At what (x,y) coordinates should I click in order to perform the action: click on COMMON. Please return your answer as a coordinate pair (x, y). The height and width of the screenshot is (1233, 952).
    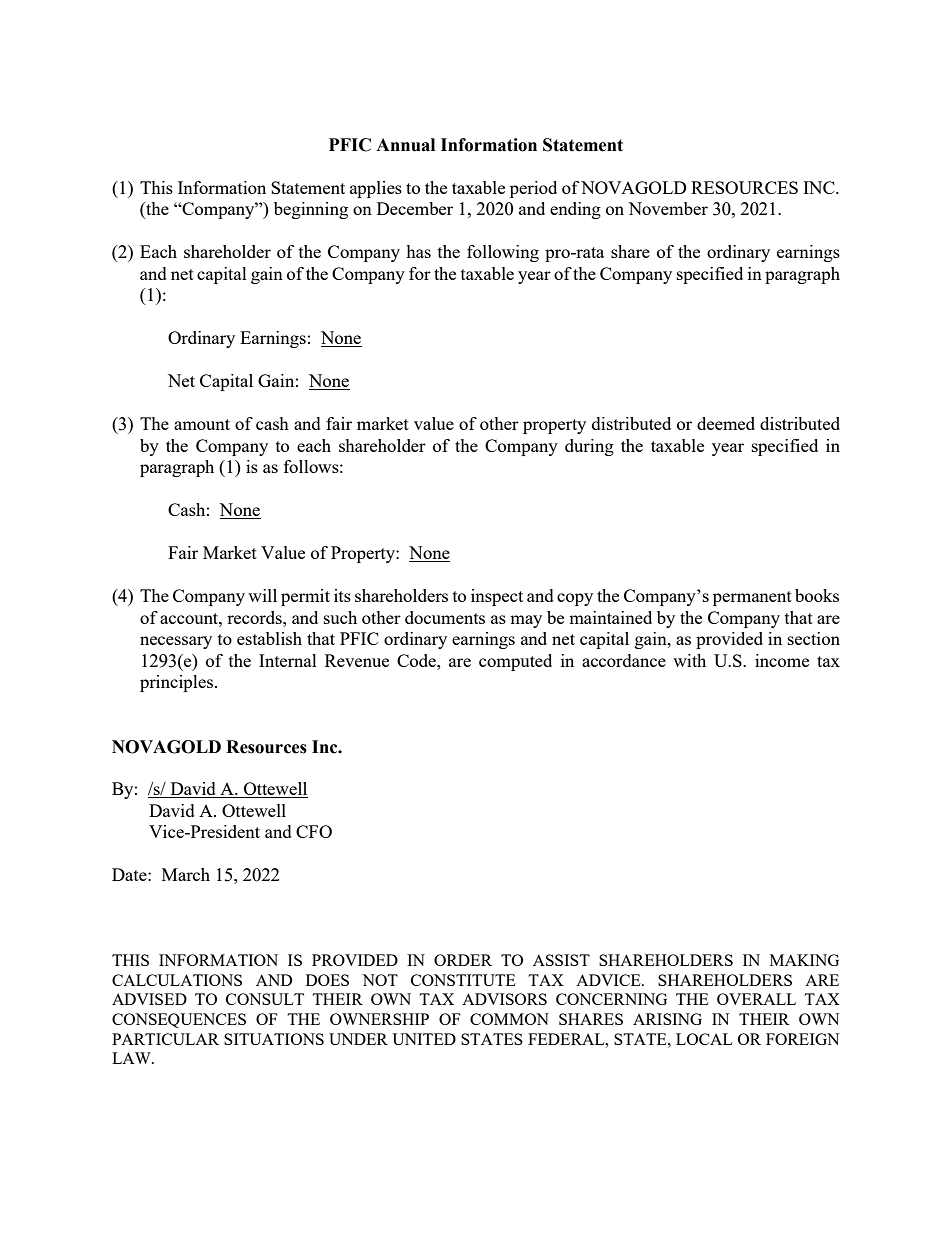
    Looking at the image, I should click on (509, 1019).
